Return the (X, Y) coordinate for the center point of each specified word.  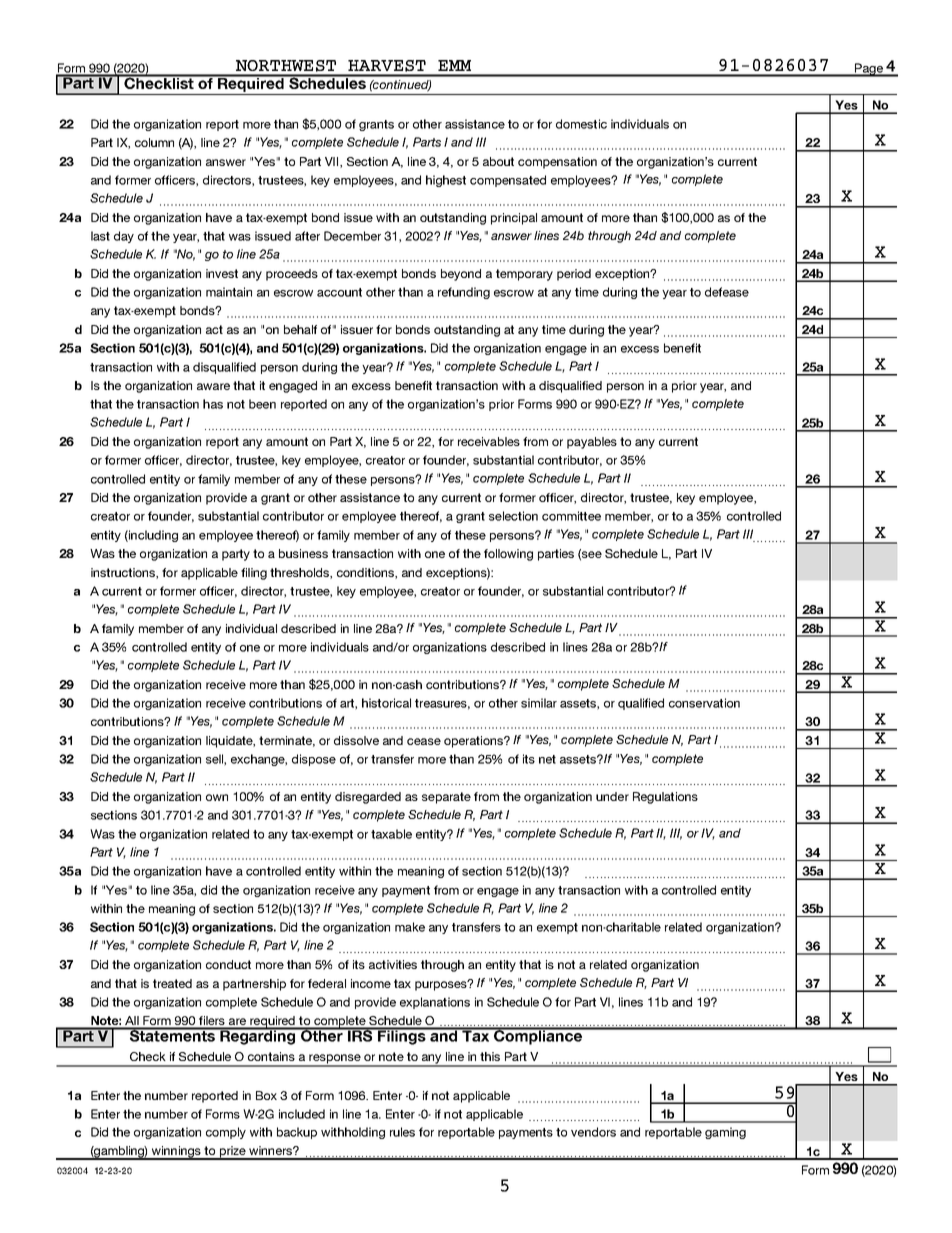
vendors (593, 1132)
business (303, 553)
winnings (176, 1153)
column (154, 142)
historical (386, 703)
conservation (704, 703)
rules (402, 1132)
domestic (581, 124)
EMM (454, 65)
